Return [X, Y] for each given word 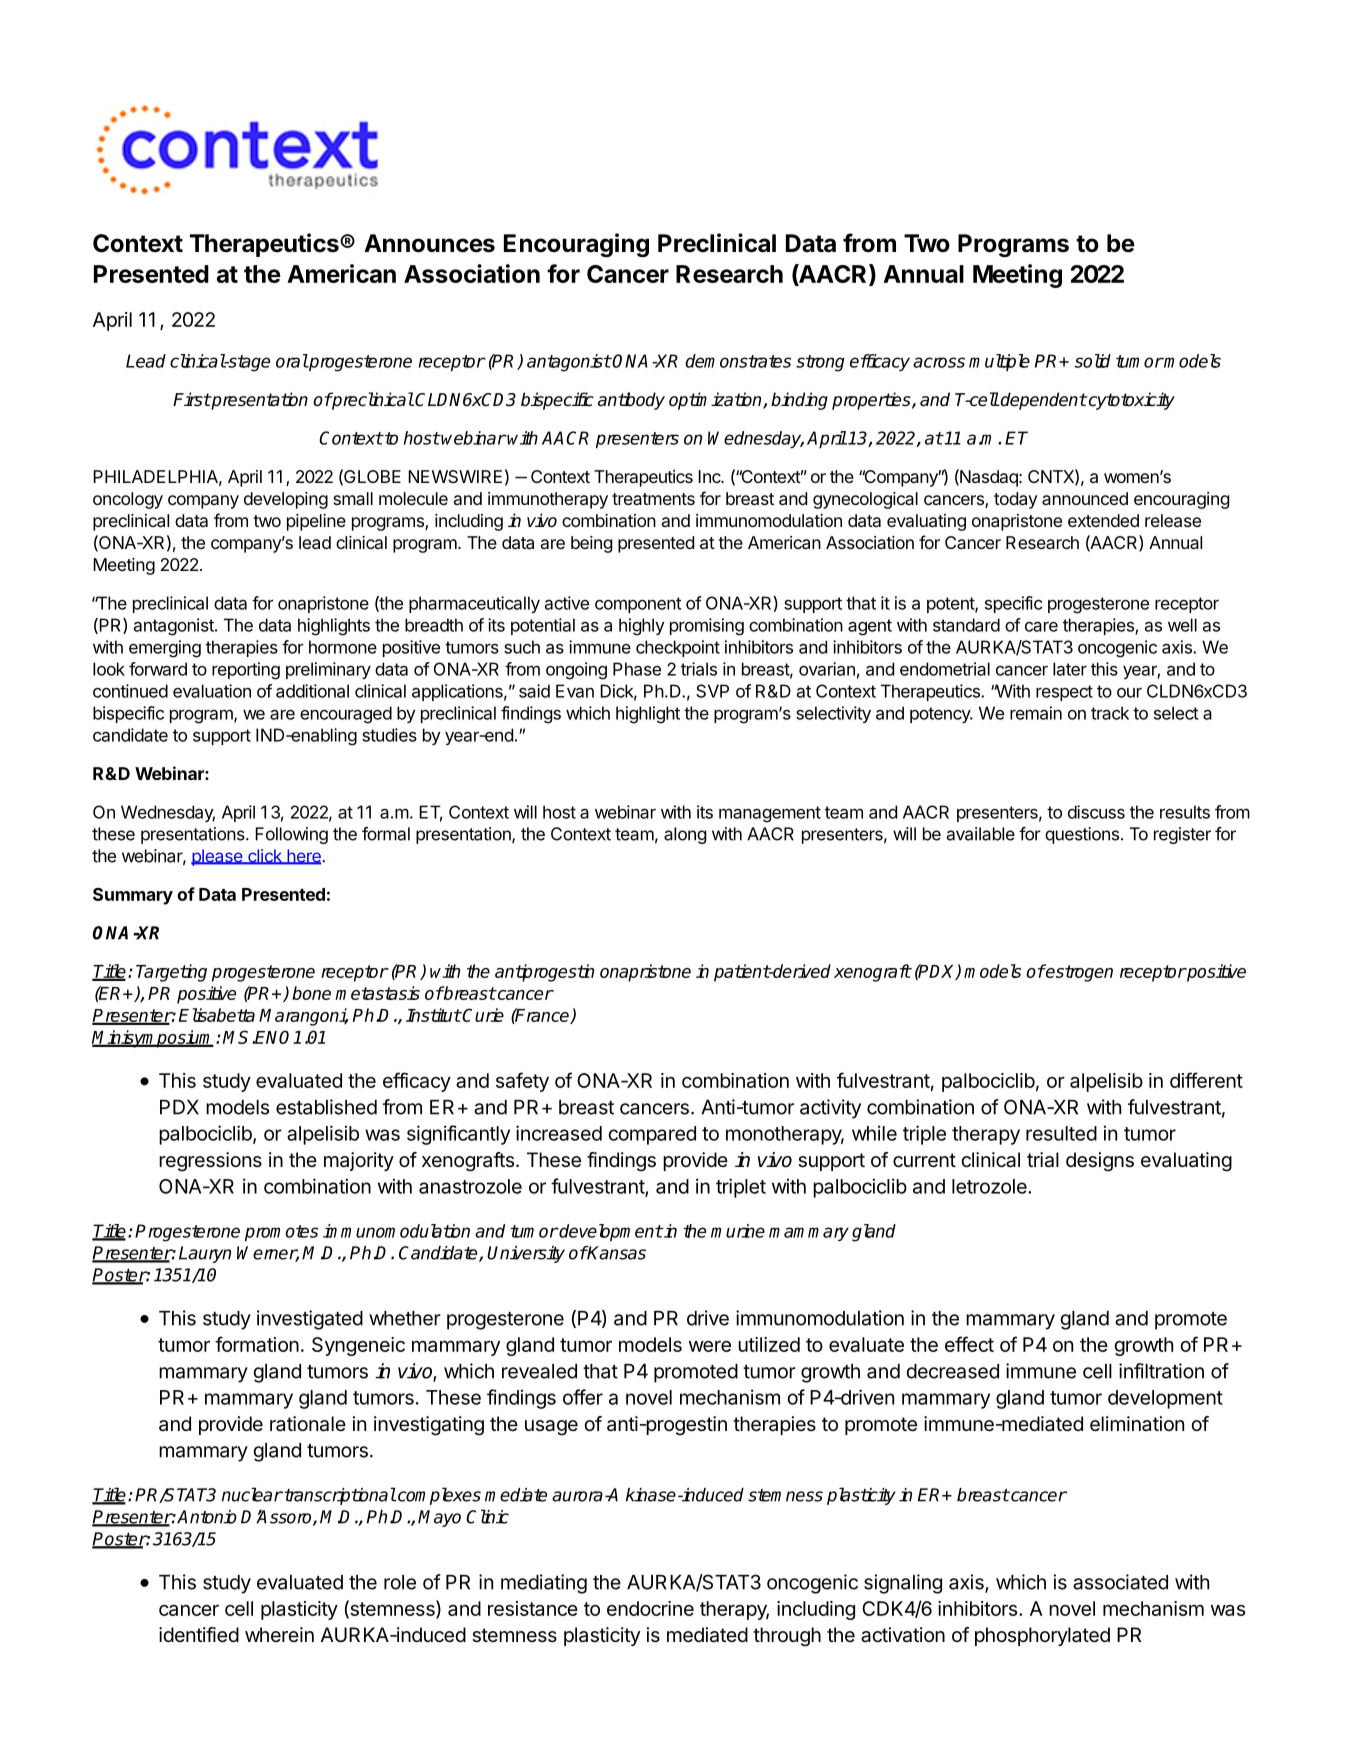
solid [1093, 361]
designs [1100, 1162]
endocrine [650, 1608]
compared [652, 1135]
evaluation [212, 691]
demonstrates [738, 361]
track [1110, 713]
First [192, 399]
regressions [210, 1162]
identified [199, 1635]
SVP [712, 691]
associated [1120, 1582]
